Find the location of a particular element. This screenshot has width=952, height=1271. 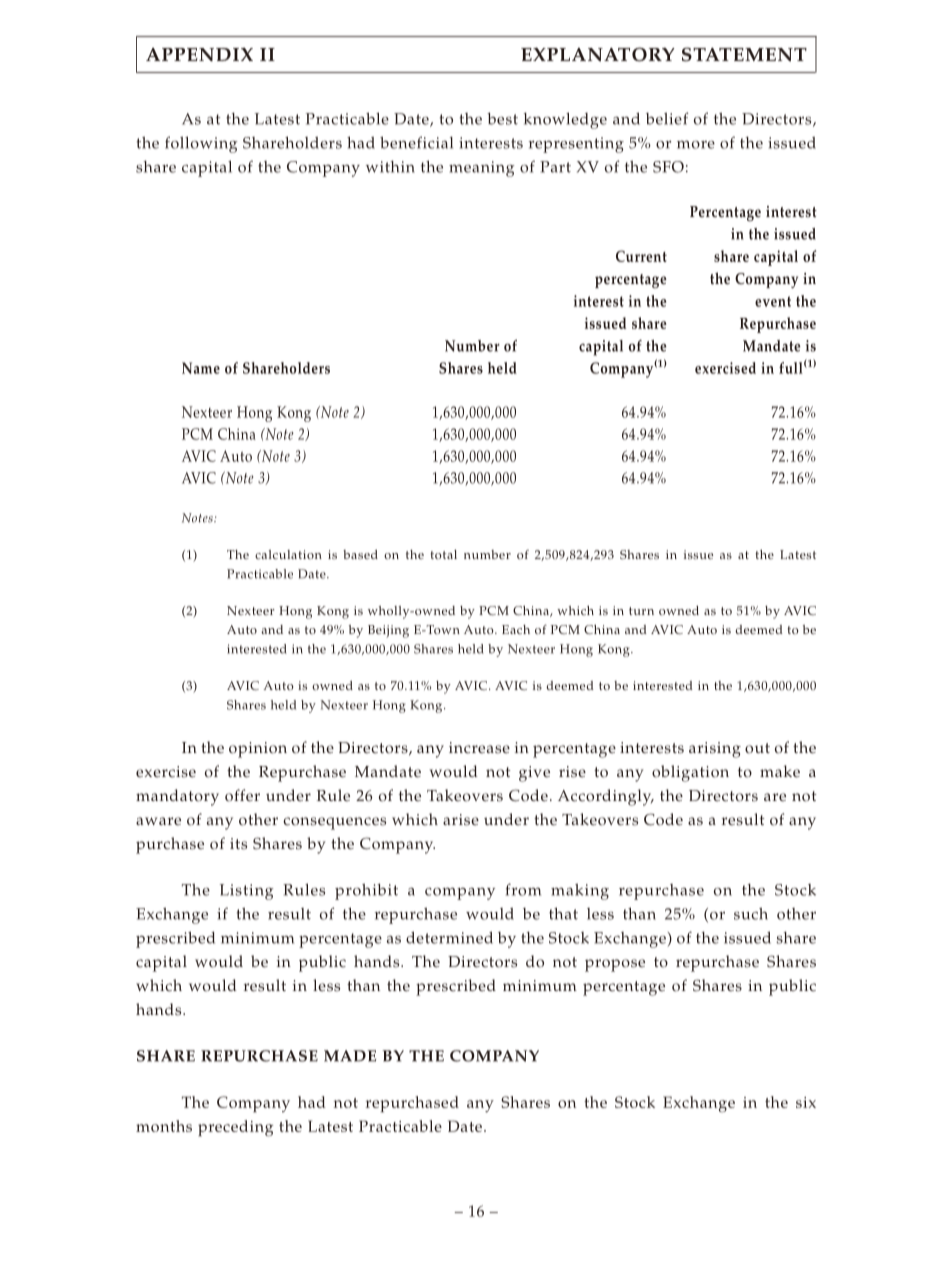

increase is located at coordinates (479, 748).
